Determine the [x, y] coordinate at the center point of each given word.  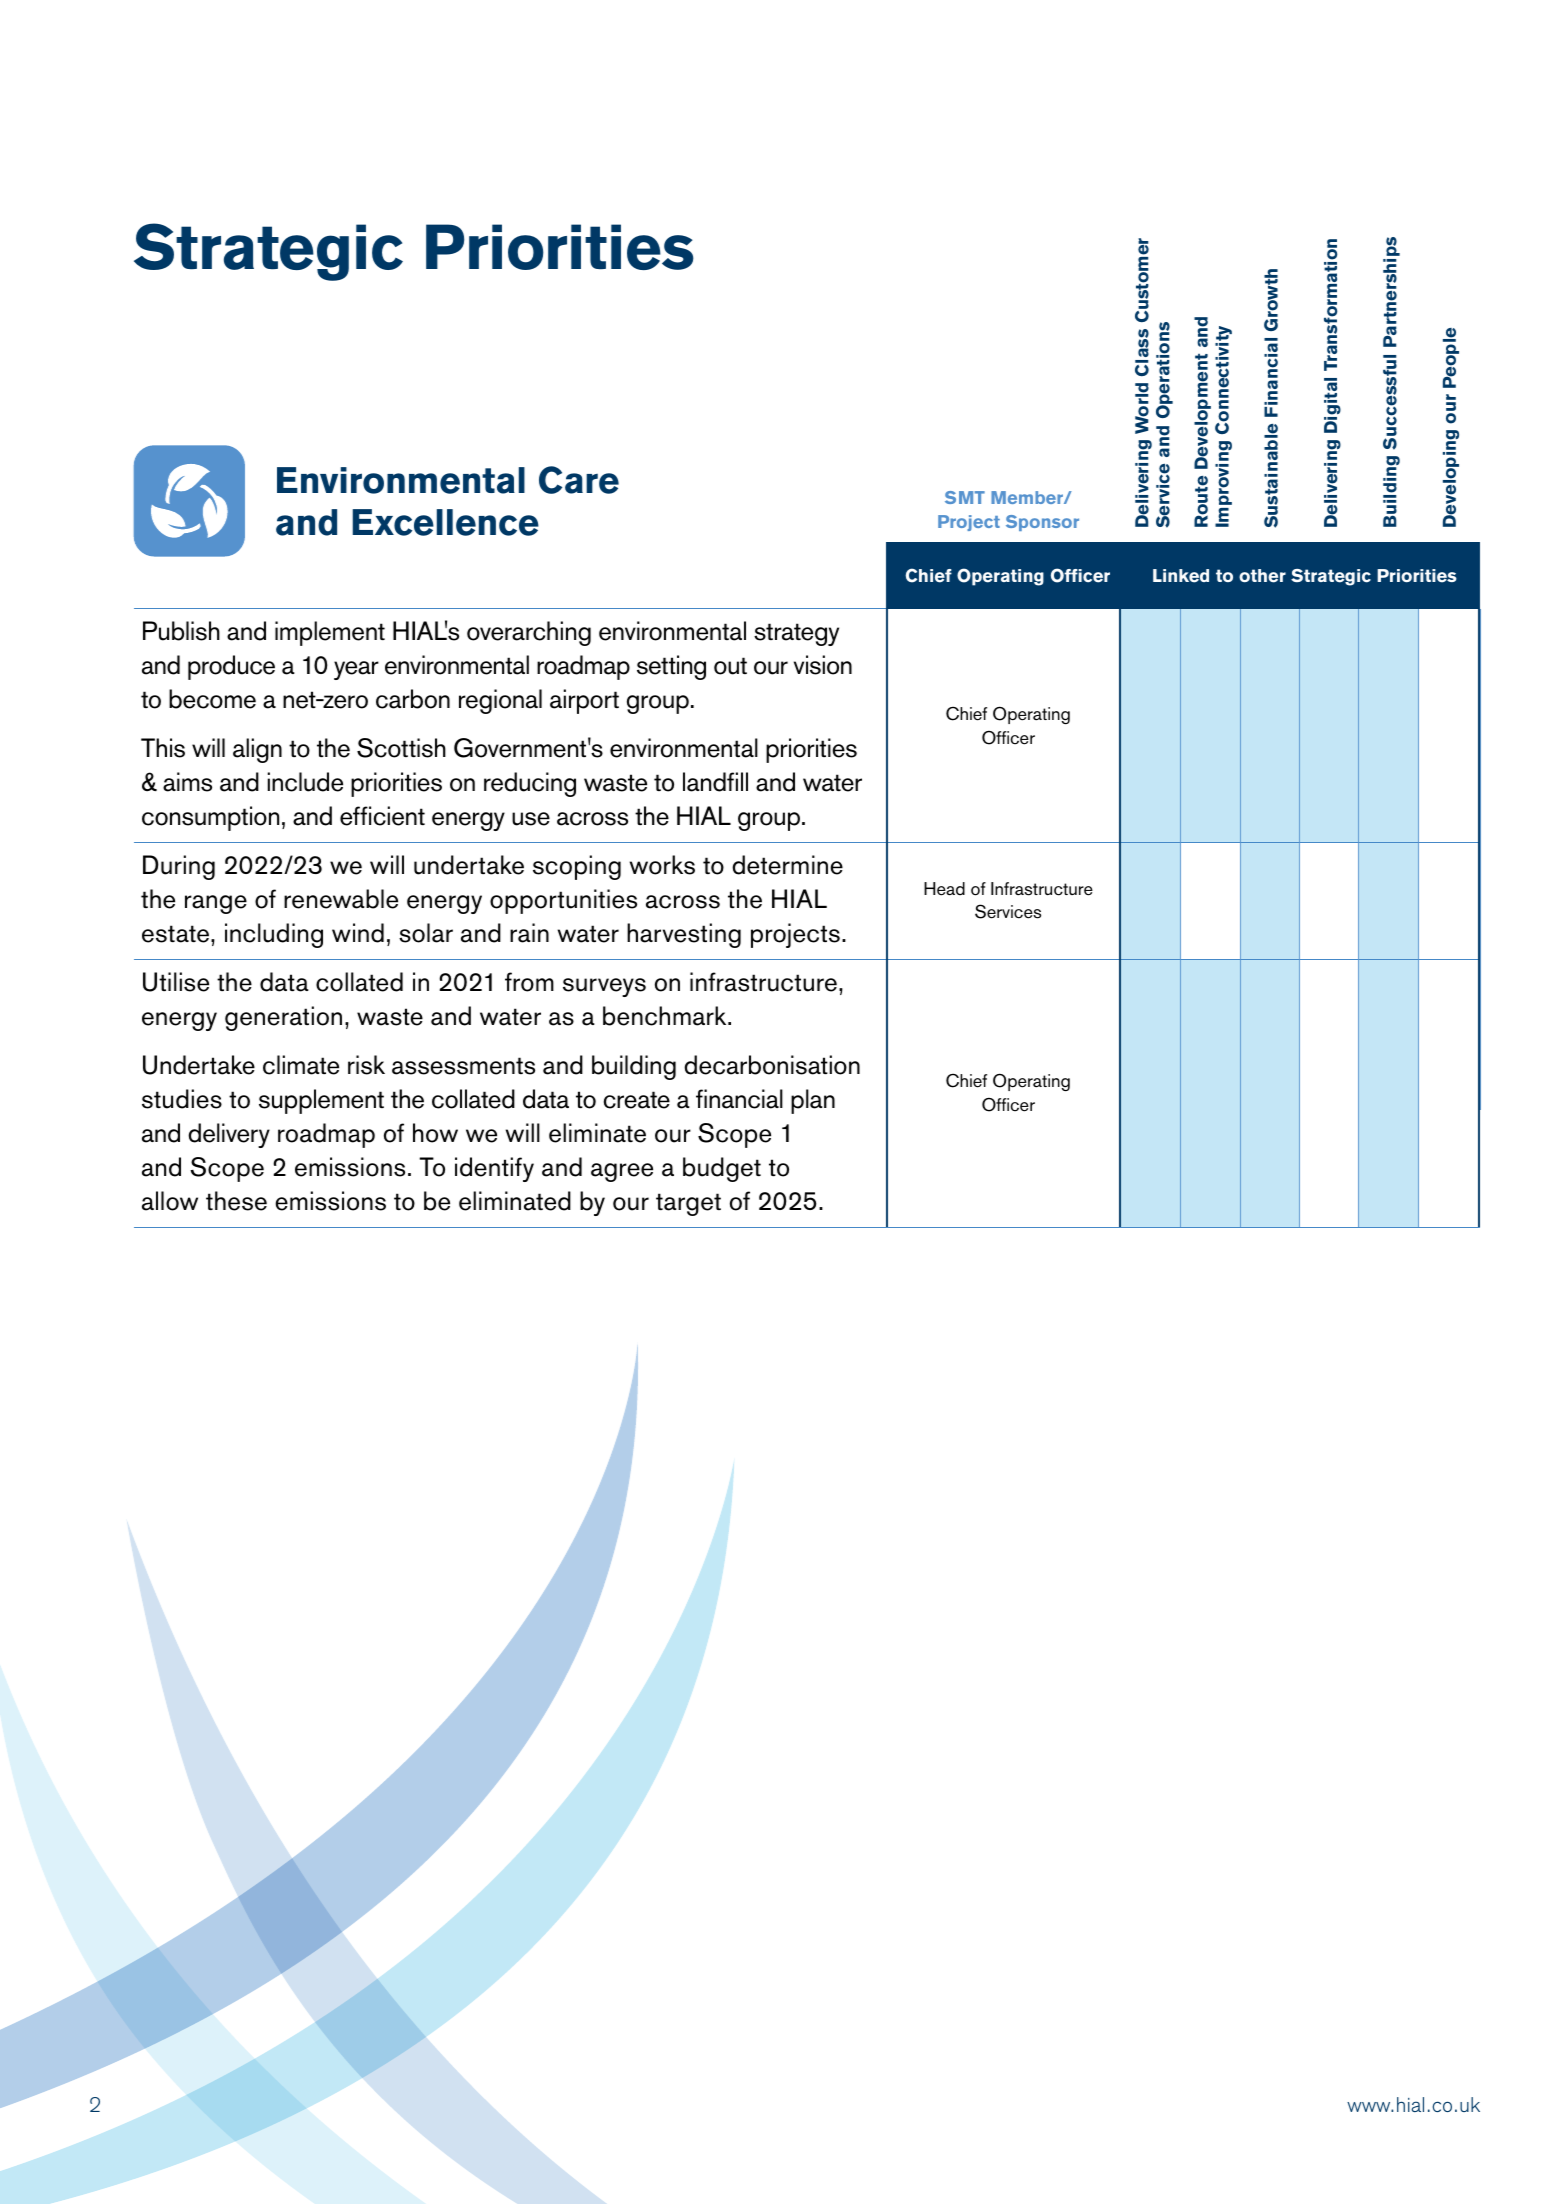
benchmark [666, 1016]
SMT [965, 497]
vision [823, 665]
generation [283, 1018]
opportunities [563, 901]
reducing [530, 784]
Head [944, 889]
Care [579, 480]
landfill [715, 782]
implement [330, 633]
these [236, 1201]
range [216, 904]
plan [813, 1101]
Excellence [445, 522]
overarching [529, 633]
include [305, 782]
